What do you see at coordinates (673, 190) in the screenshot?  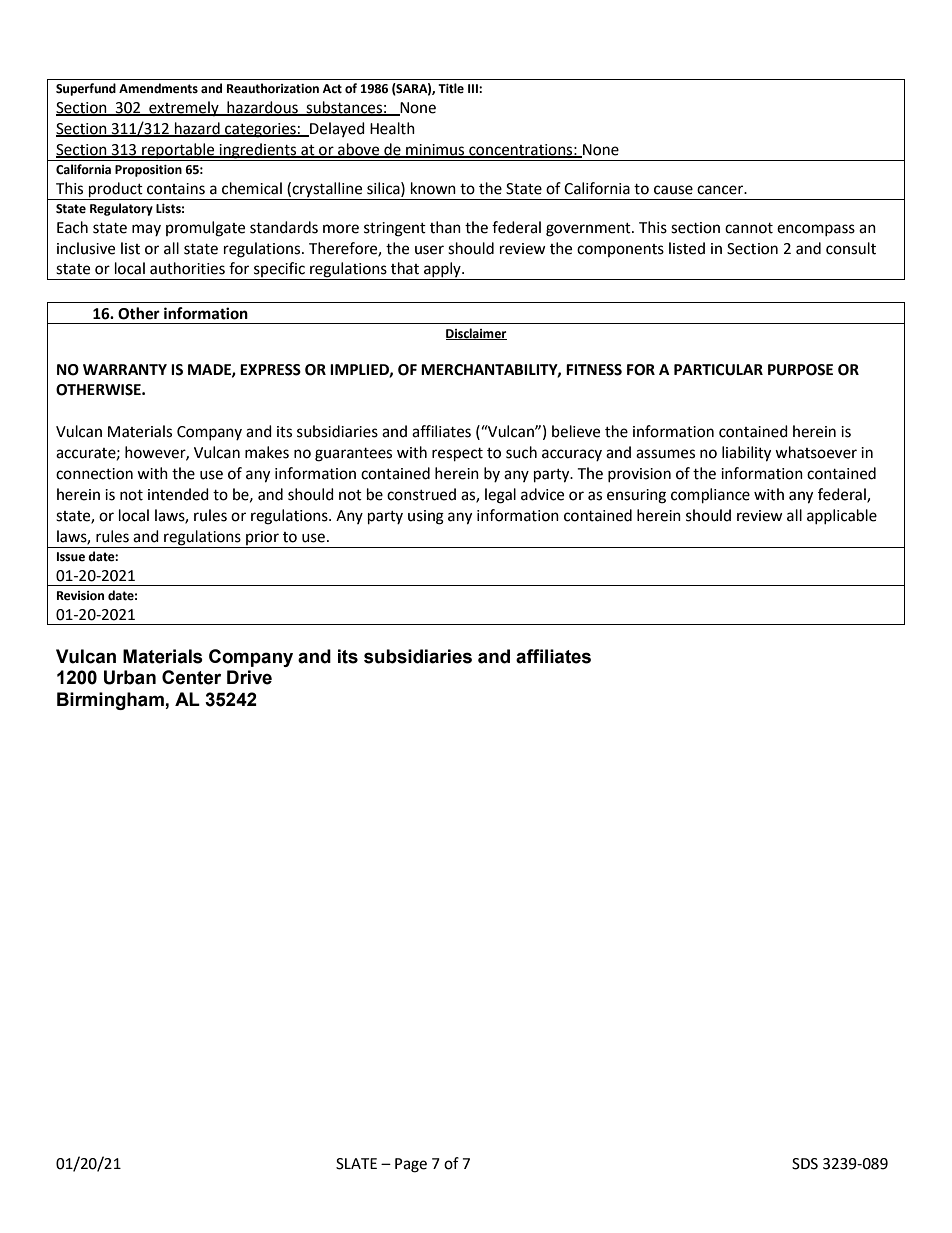 I see `cause` at bounding box center [673, 190].
